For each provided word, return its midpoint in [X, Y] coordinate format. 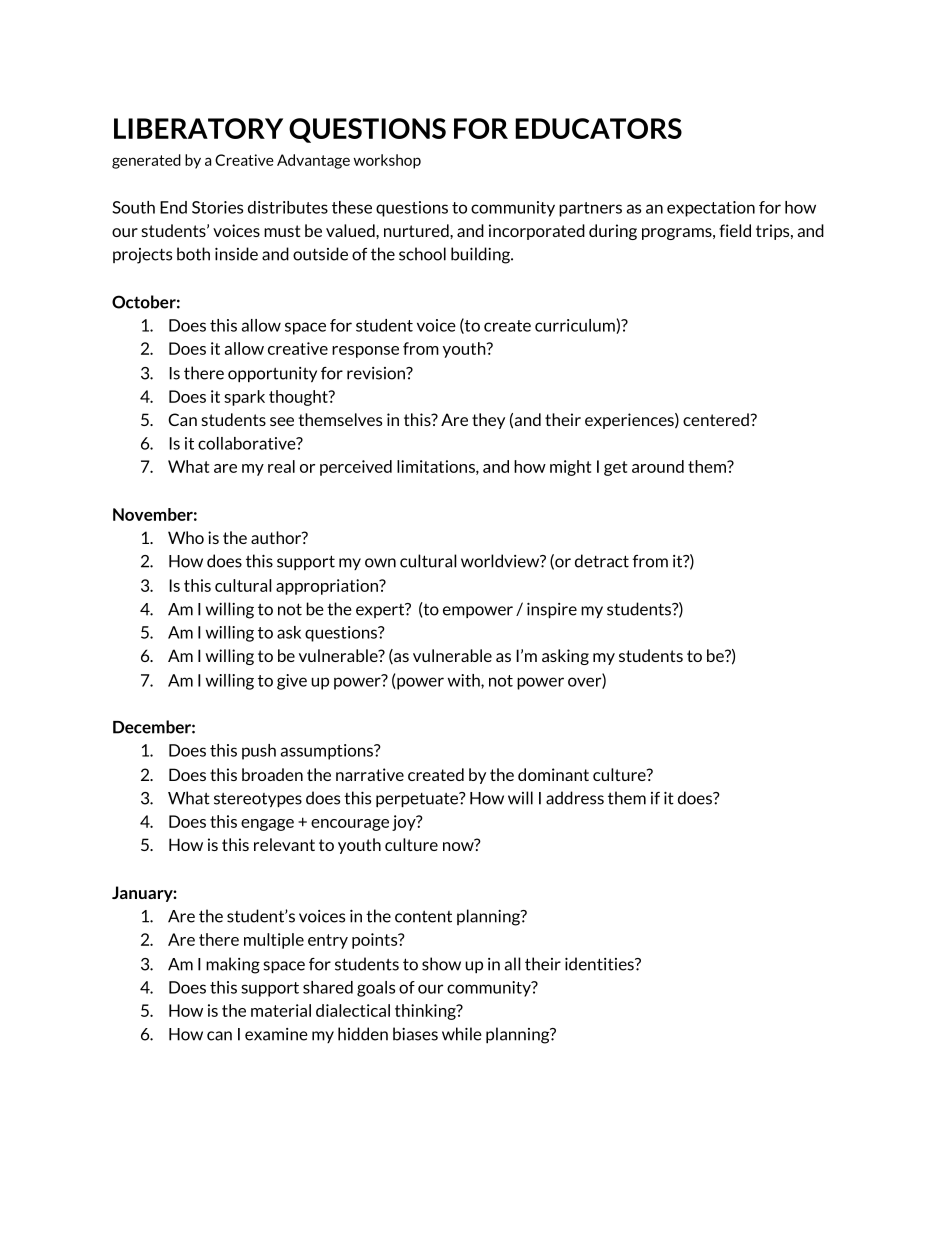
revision [377, 373]
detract [602, 561]
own [380, 563]
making [233, 965]
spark [244, 398]
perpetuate [418, 799]
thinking [426, 1012]
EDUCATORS [598, 128]
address [575, 798]
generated [146, 161]
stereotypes [258, 800]
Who [186, 537]
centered [716, 419]
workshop [387, 161]
